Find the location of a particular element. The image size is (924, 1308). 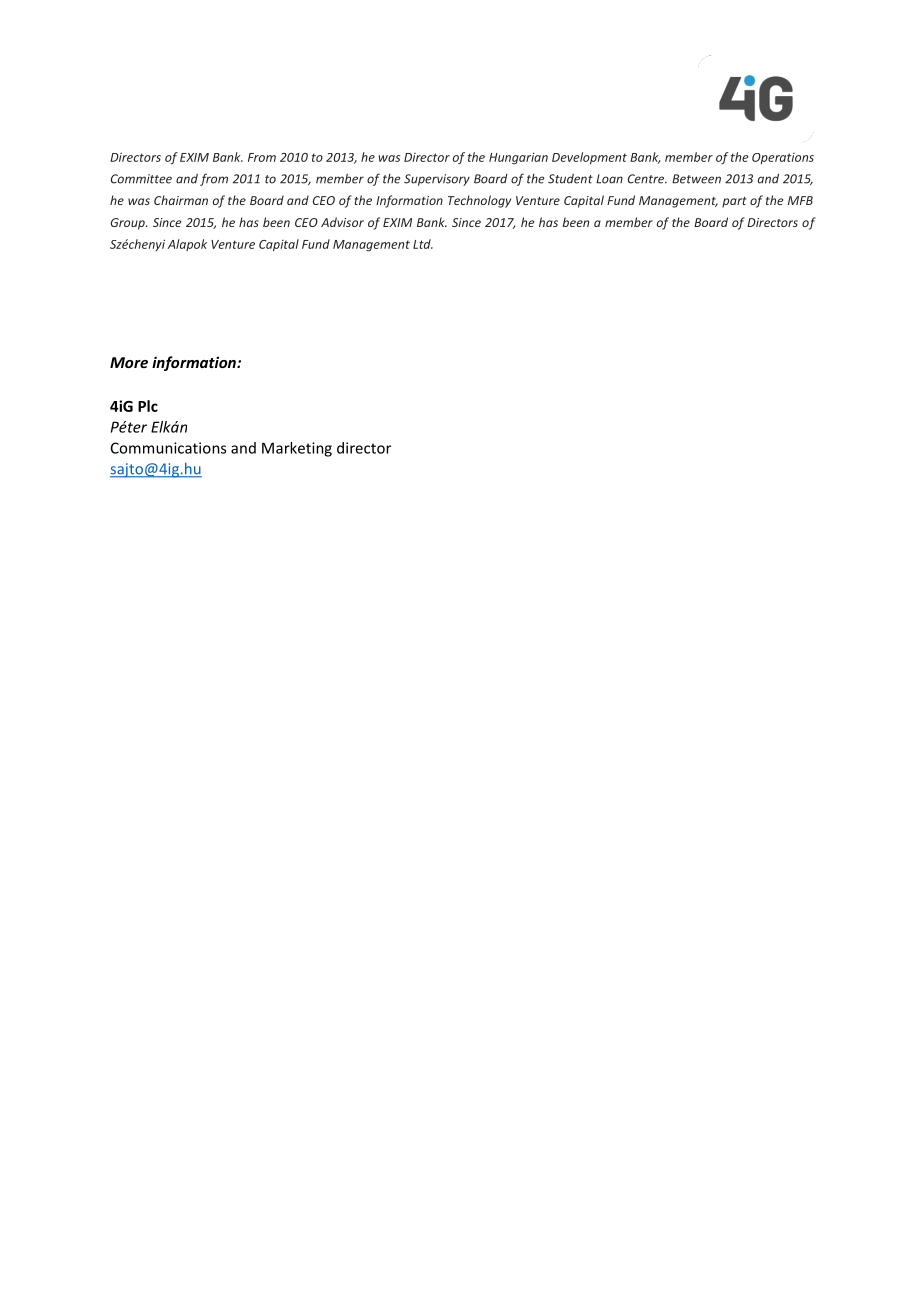

More is located at coordinates (129, 362).
